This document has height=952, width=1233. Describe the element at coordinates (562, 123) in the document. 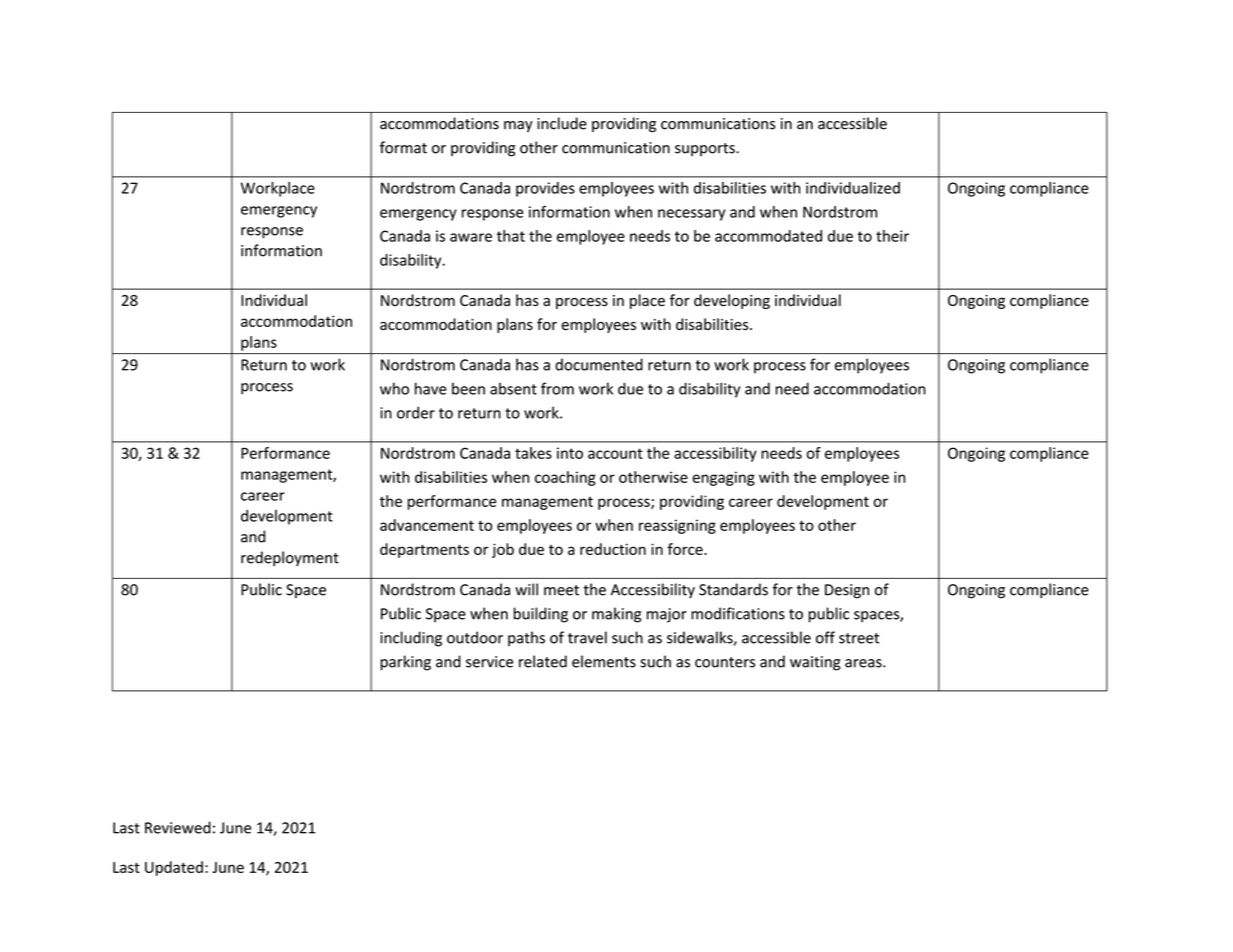

I see `include` at that location.
